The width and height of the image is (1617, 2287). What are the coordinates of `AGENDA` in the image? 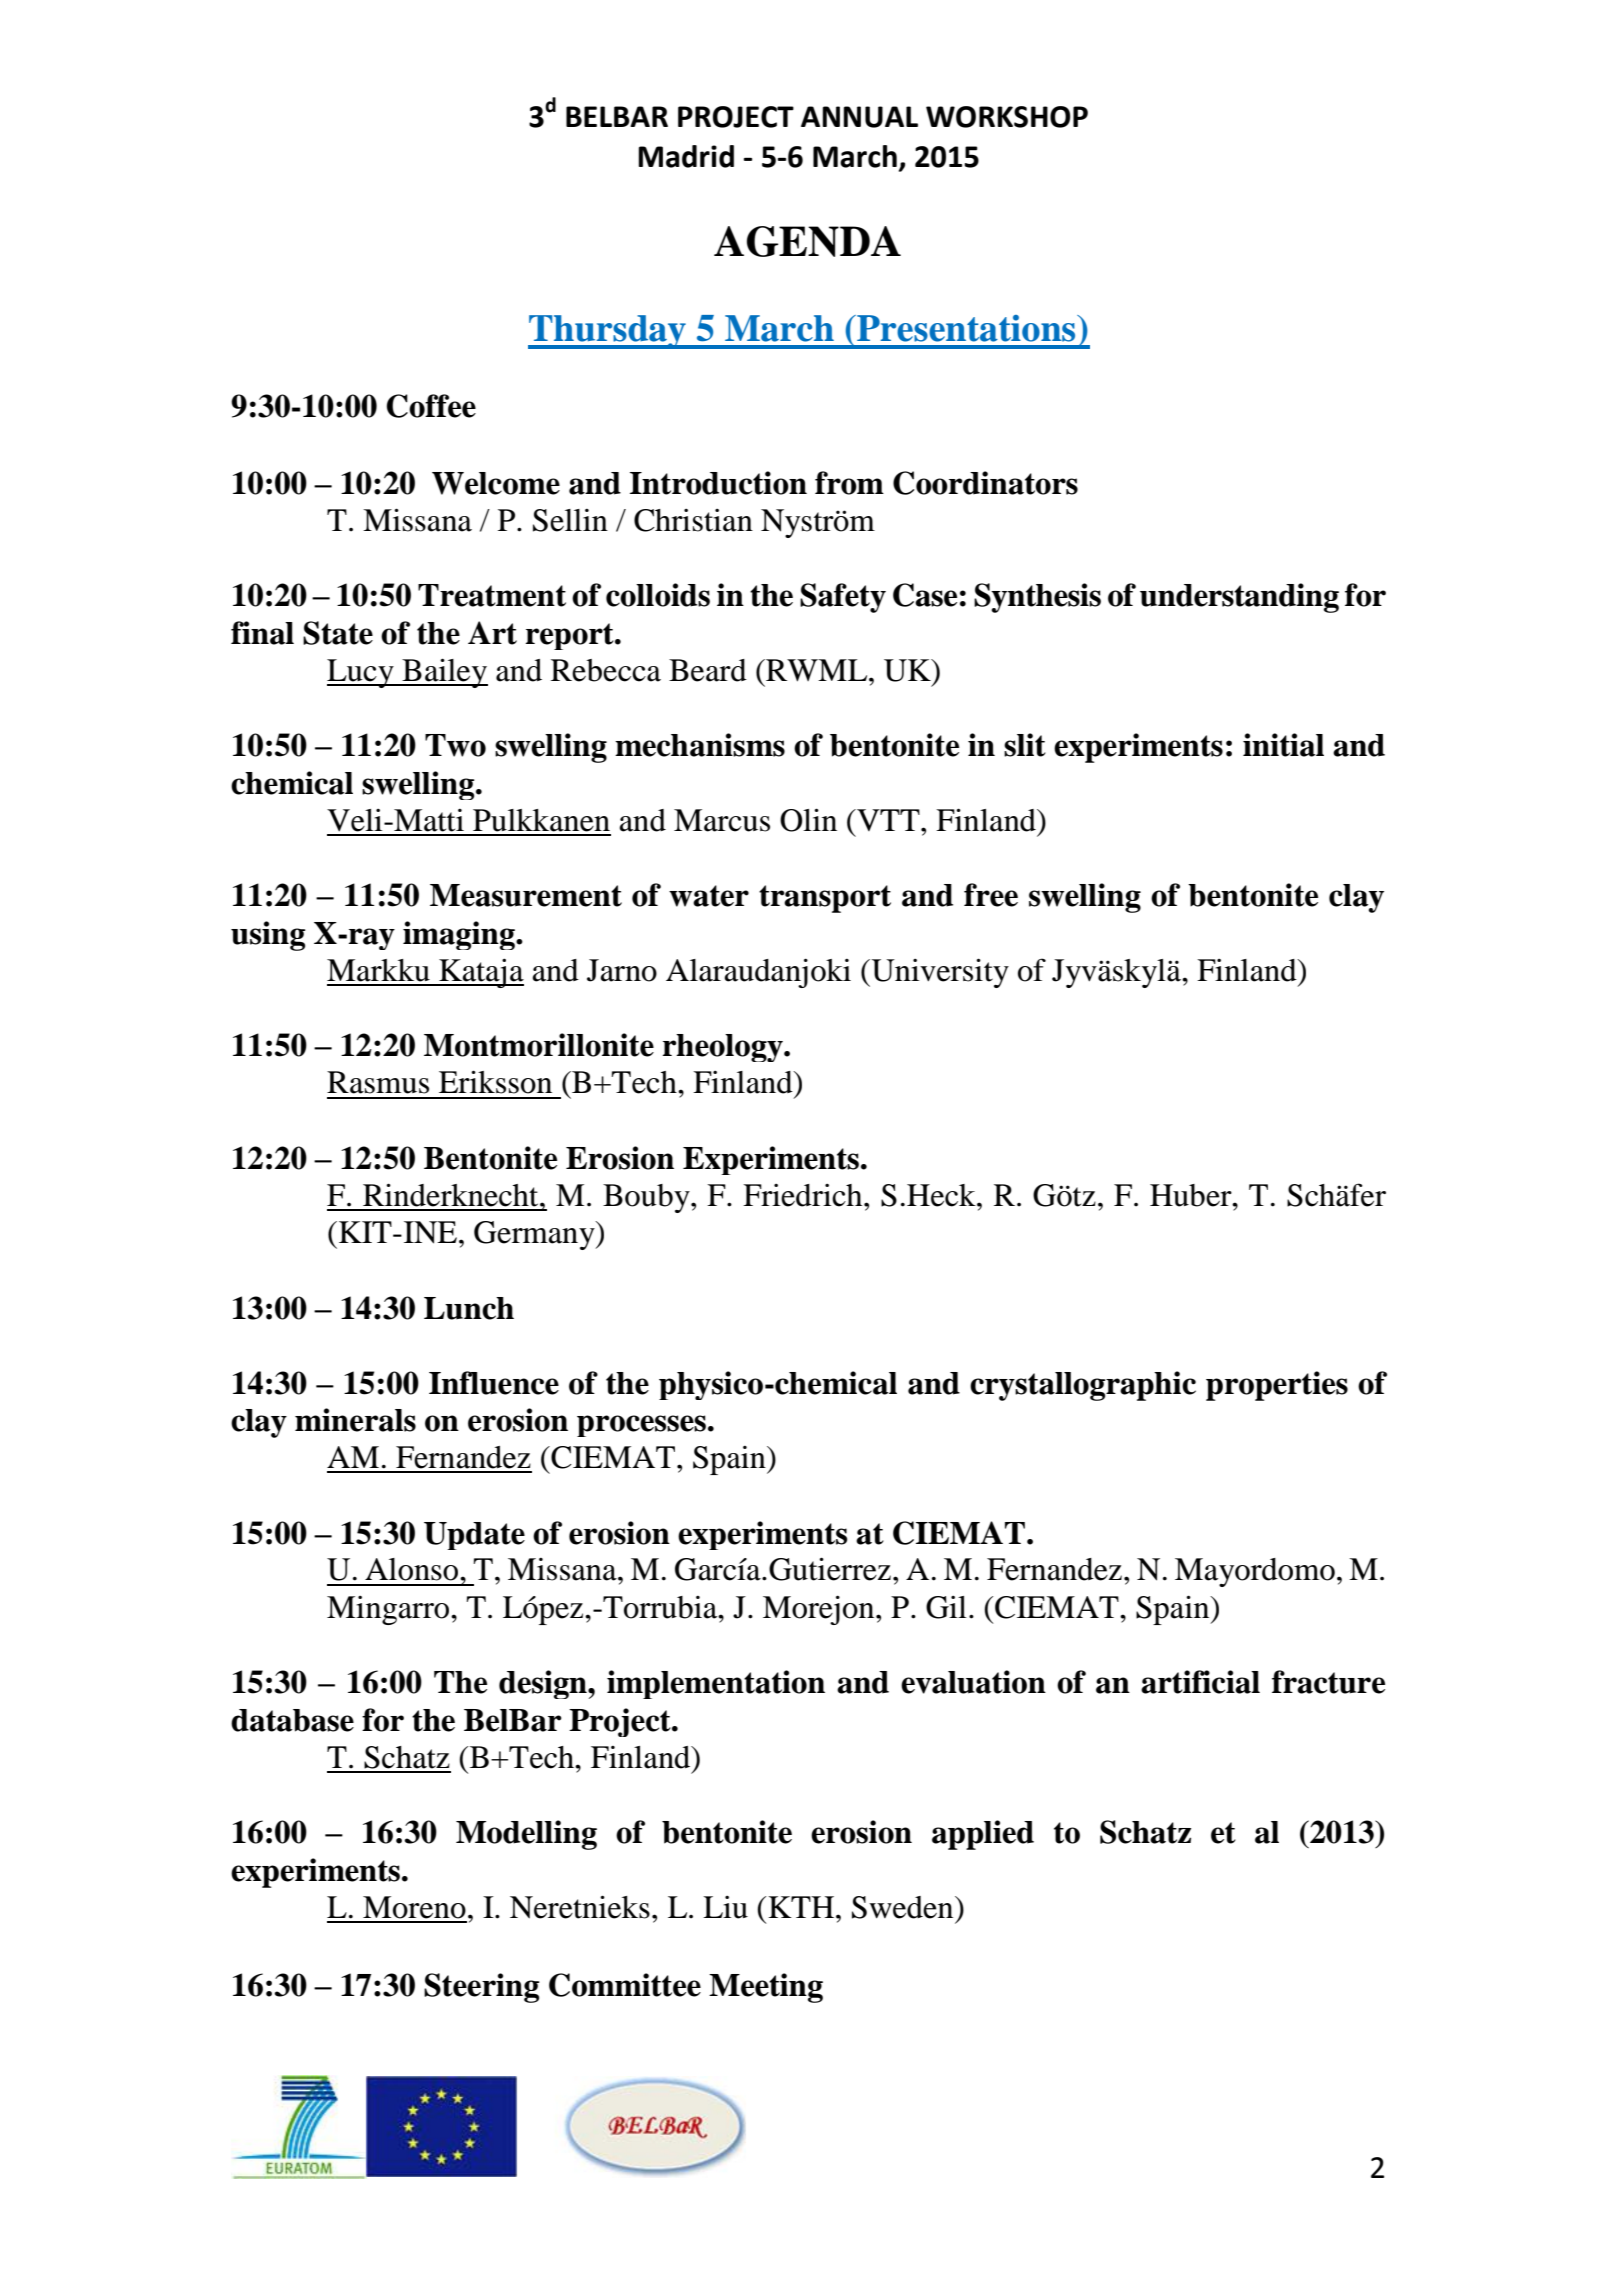 It's located at (807, 241).
